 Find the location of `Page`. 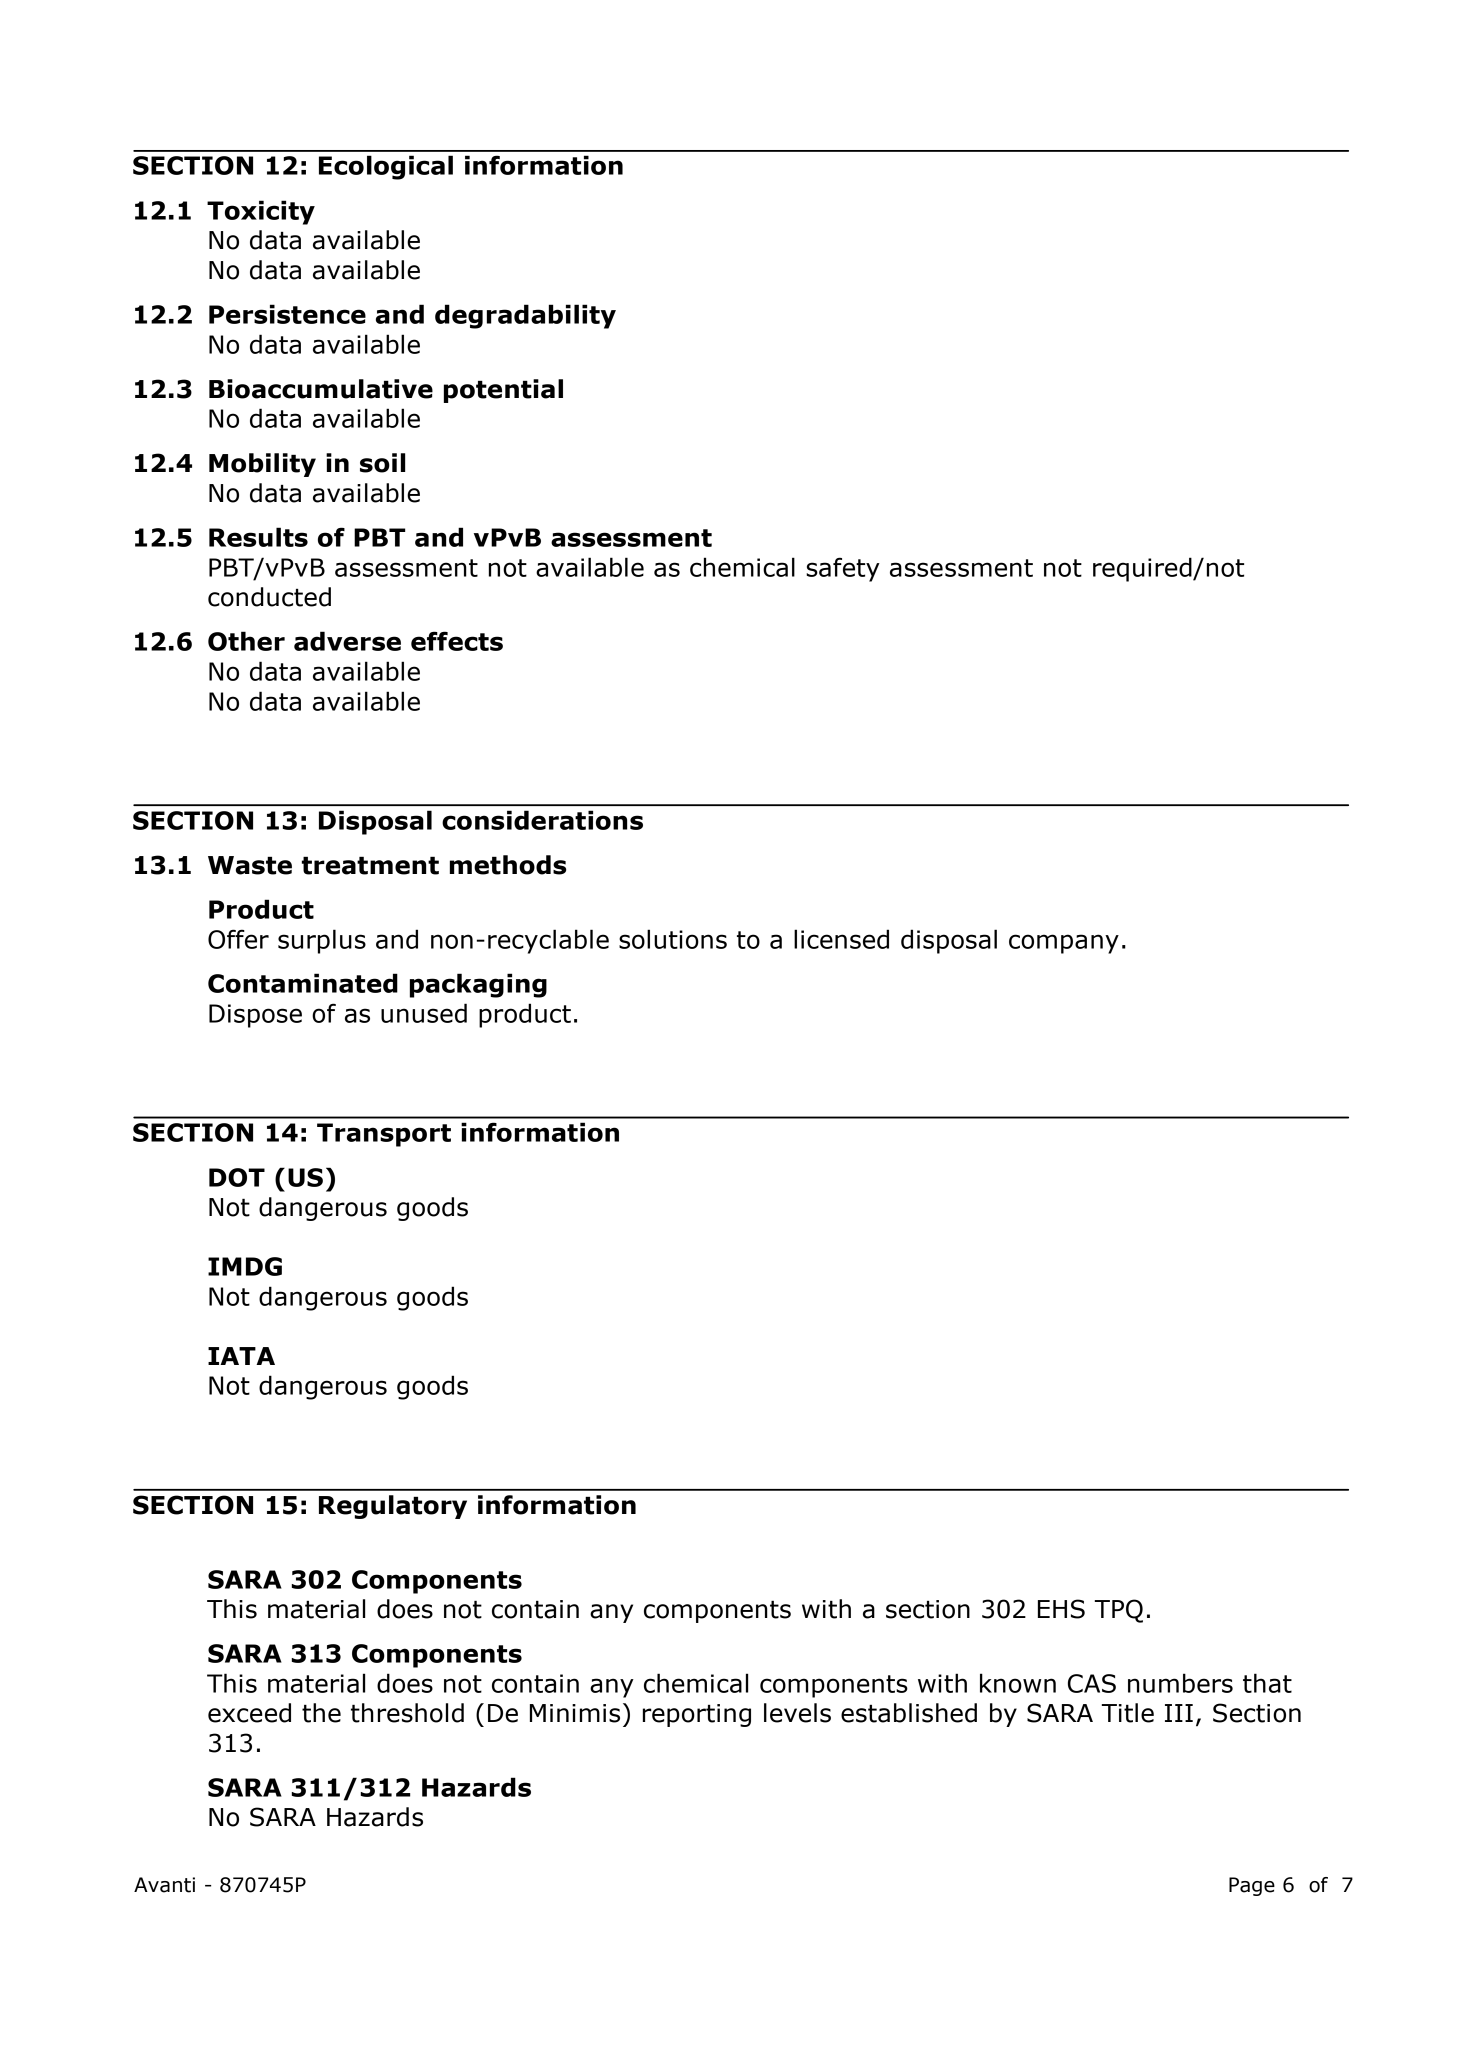

Page is located at coordinates (1252, 1886).
